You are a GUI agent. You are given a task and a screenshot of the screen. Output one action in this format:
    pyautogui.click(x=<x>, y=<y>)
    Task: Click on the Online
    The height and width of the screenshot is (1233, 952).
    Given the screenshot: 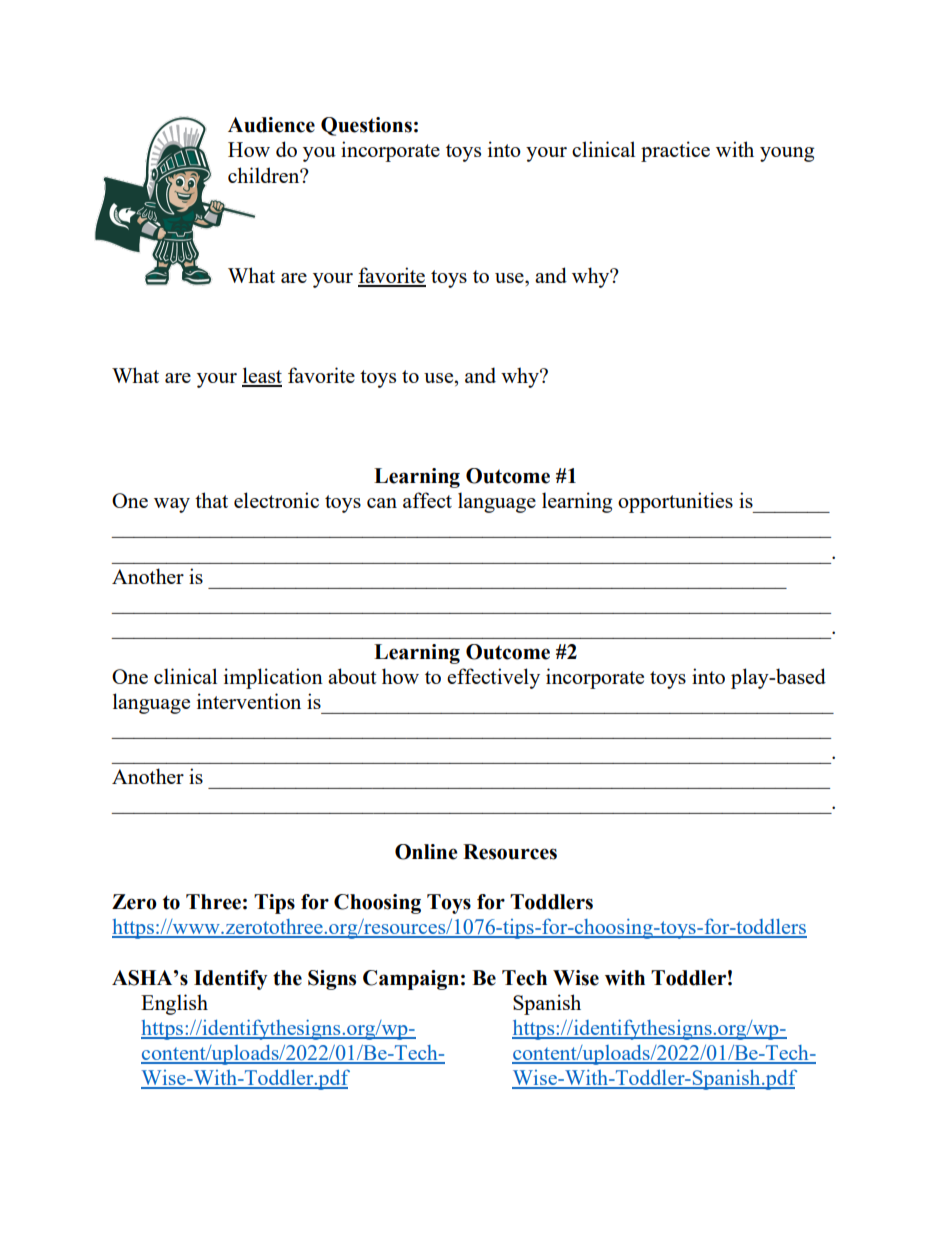 What is the action you would take?
    pyautogui.click(x=426, y=852)
